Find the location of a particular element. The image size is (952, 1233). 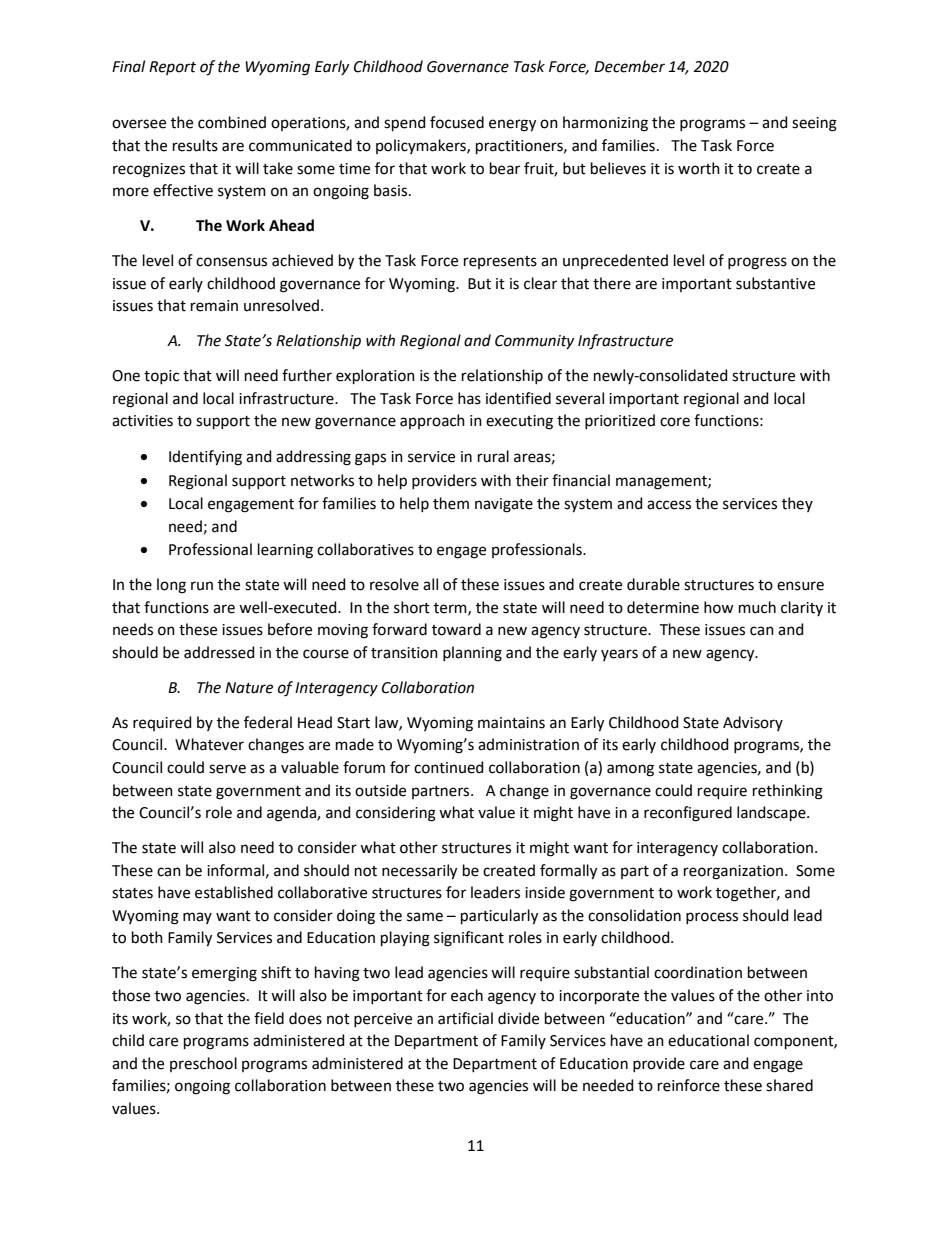

seeing is located at coordinates (814, 124).
